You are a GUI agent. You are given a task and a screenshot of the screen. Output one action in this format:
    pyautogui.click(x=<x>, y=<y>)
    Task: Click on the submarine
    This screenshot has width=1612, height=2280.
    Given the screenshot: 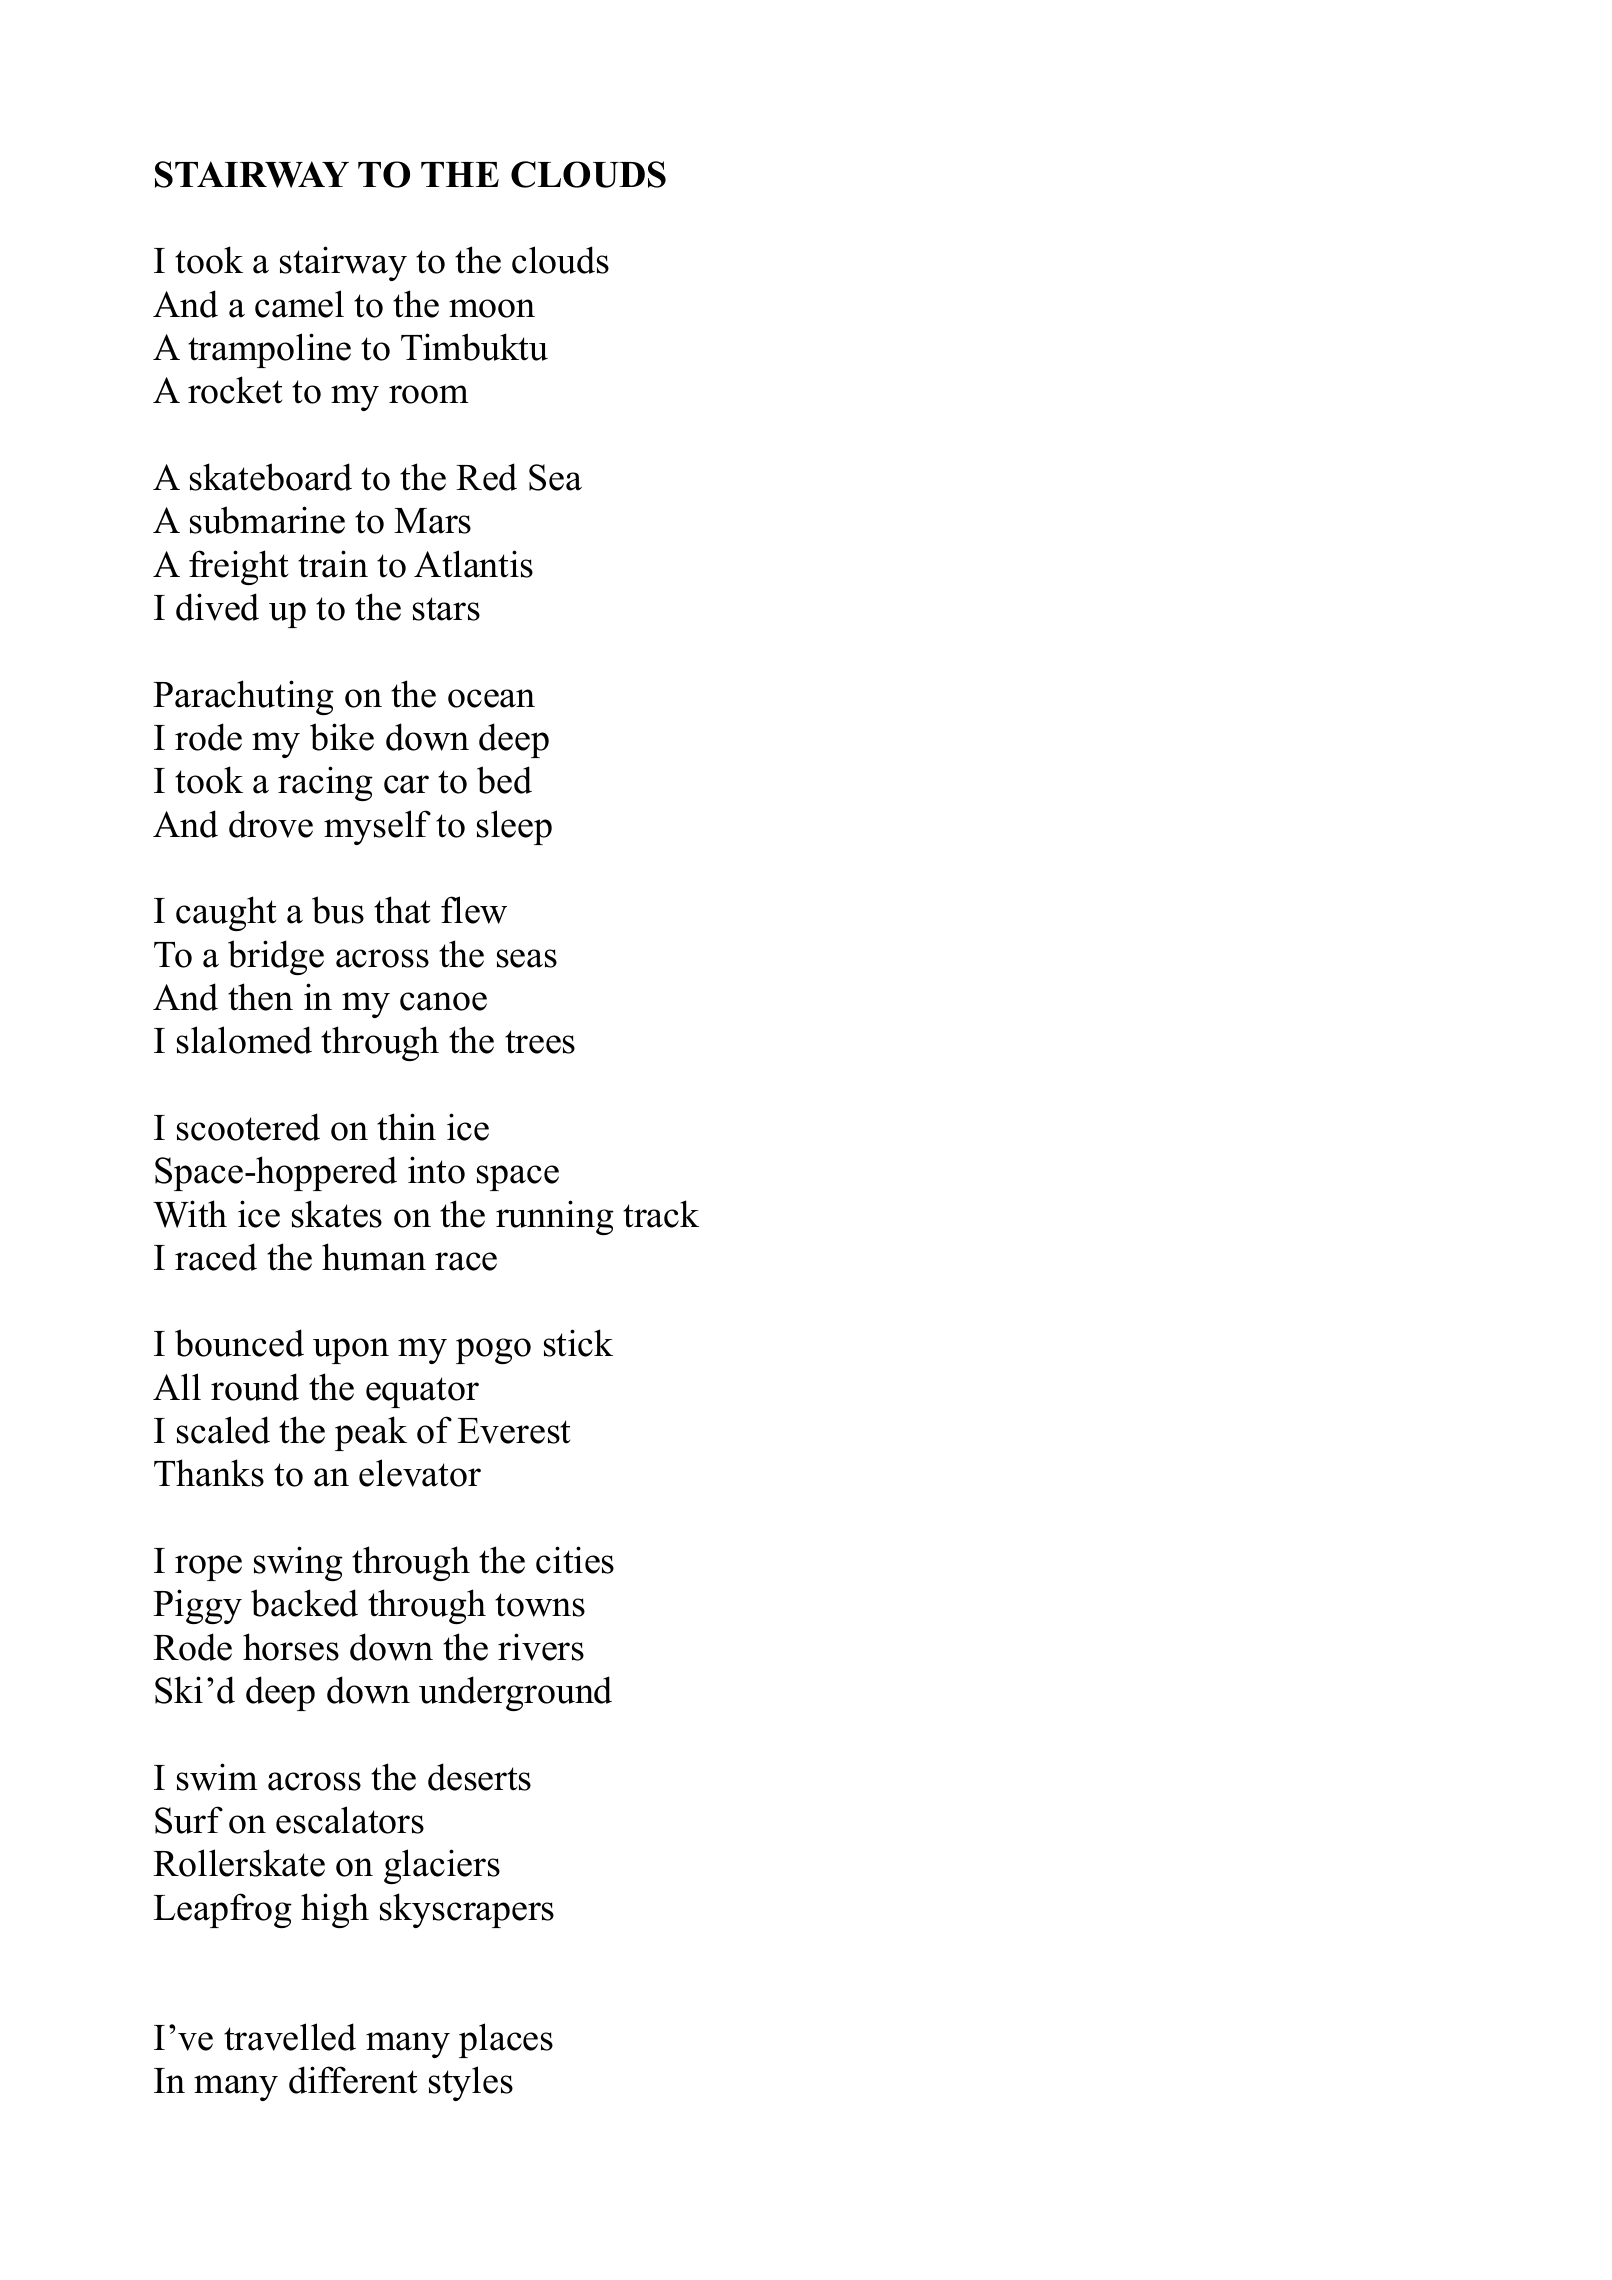 What is the action you would take?
    pyautogui.click(x=267, y=520)
